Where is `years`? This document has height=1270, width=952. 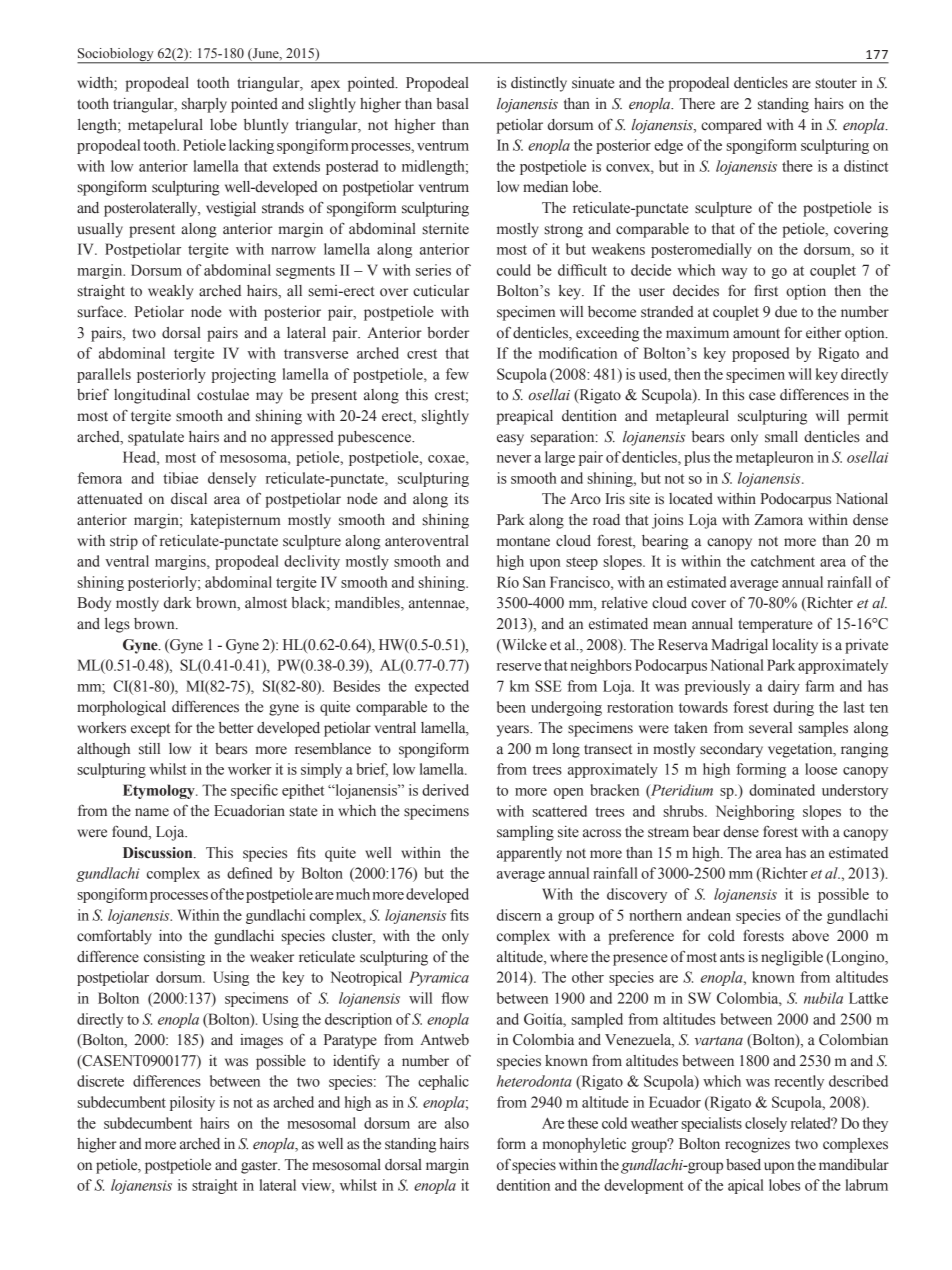 years is located at coordinates (514, 731).
